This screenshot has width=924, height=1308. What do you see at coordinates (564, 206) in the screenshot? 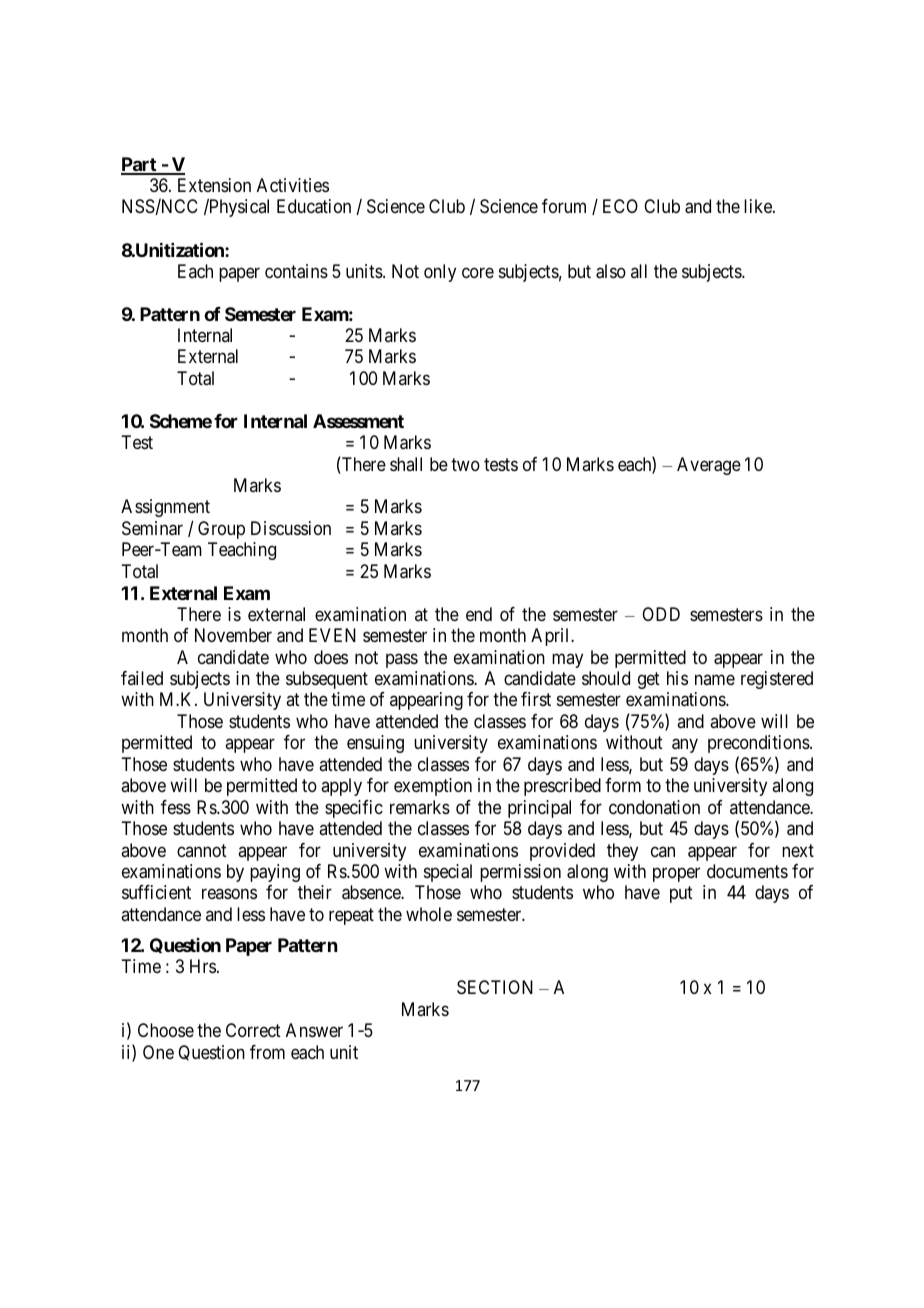
I see `forum` at bounding box center [564, 206].
